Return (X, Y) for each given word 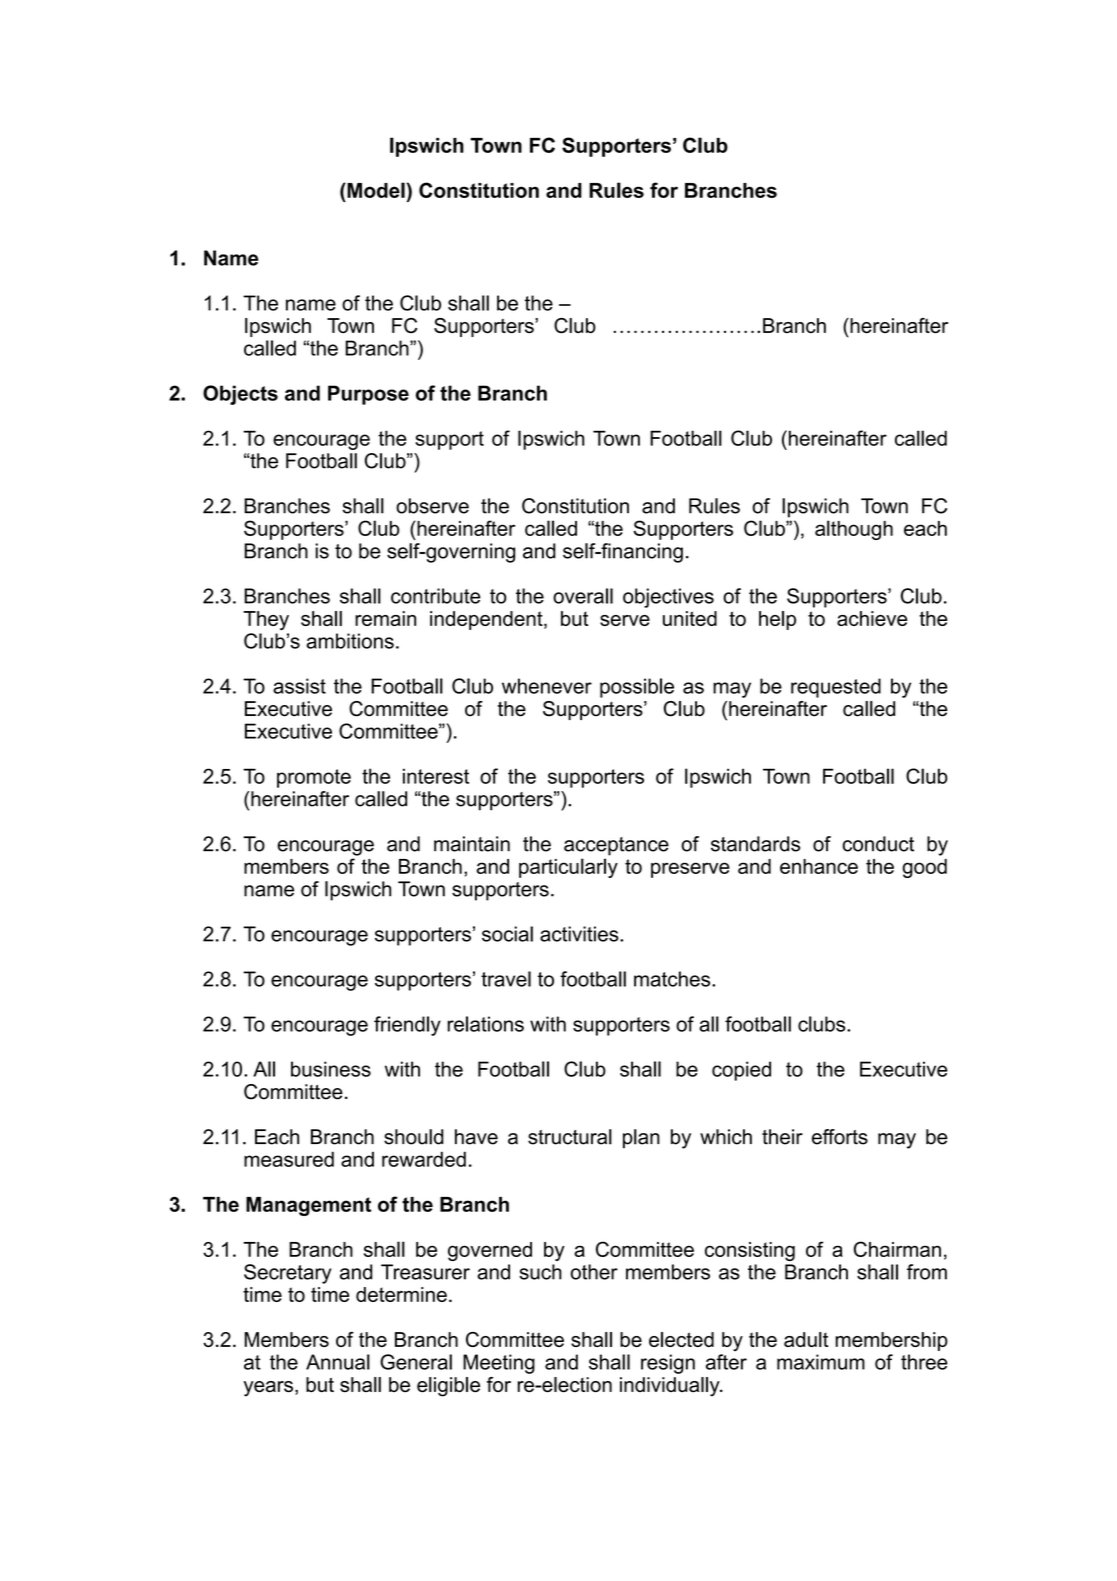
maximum (821, 1362)
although (854, 530)
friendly (407, 1026)
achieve (872, 618)
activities (580, 934)
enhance (819, 866)
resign (668, 1364)
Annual (338, 1362)
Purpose (368, 395)
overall (583, 596)
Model (375, 190)
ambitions (350, 641)
